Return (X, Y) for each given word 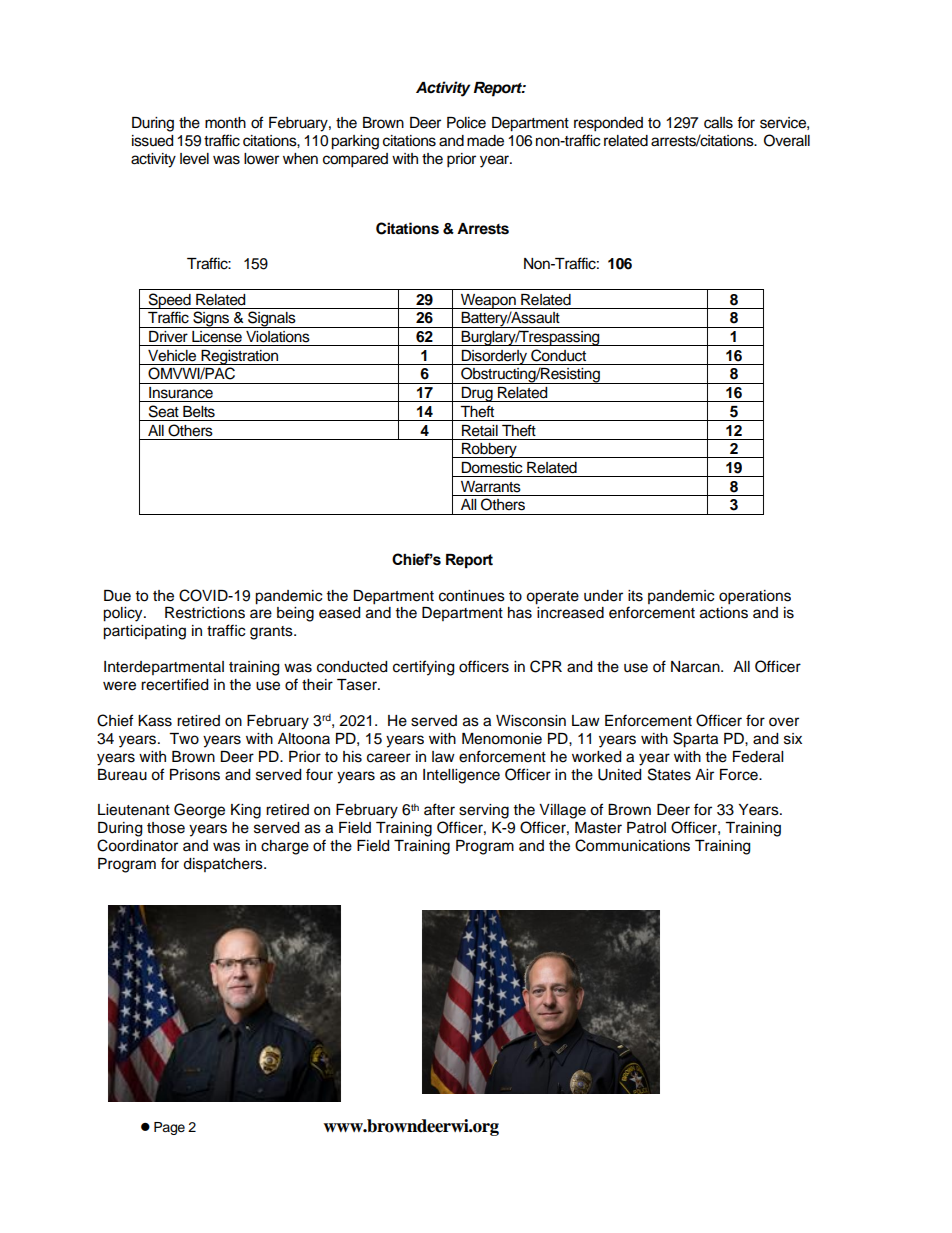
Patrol (646, 828)
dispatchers (224, 865)
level (194, 159)
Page (169, 1128)
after (439, 809)
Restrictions (205, 613)
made (485, 141)
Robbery (489, 450)
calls (718, 123)
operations (755, 597)
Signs (211, 319)
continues (472, 596)
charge (285, 847)
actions (724, 613)
